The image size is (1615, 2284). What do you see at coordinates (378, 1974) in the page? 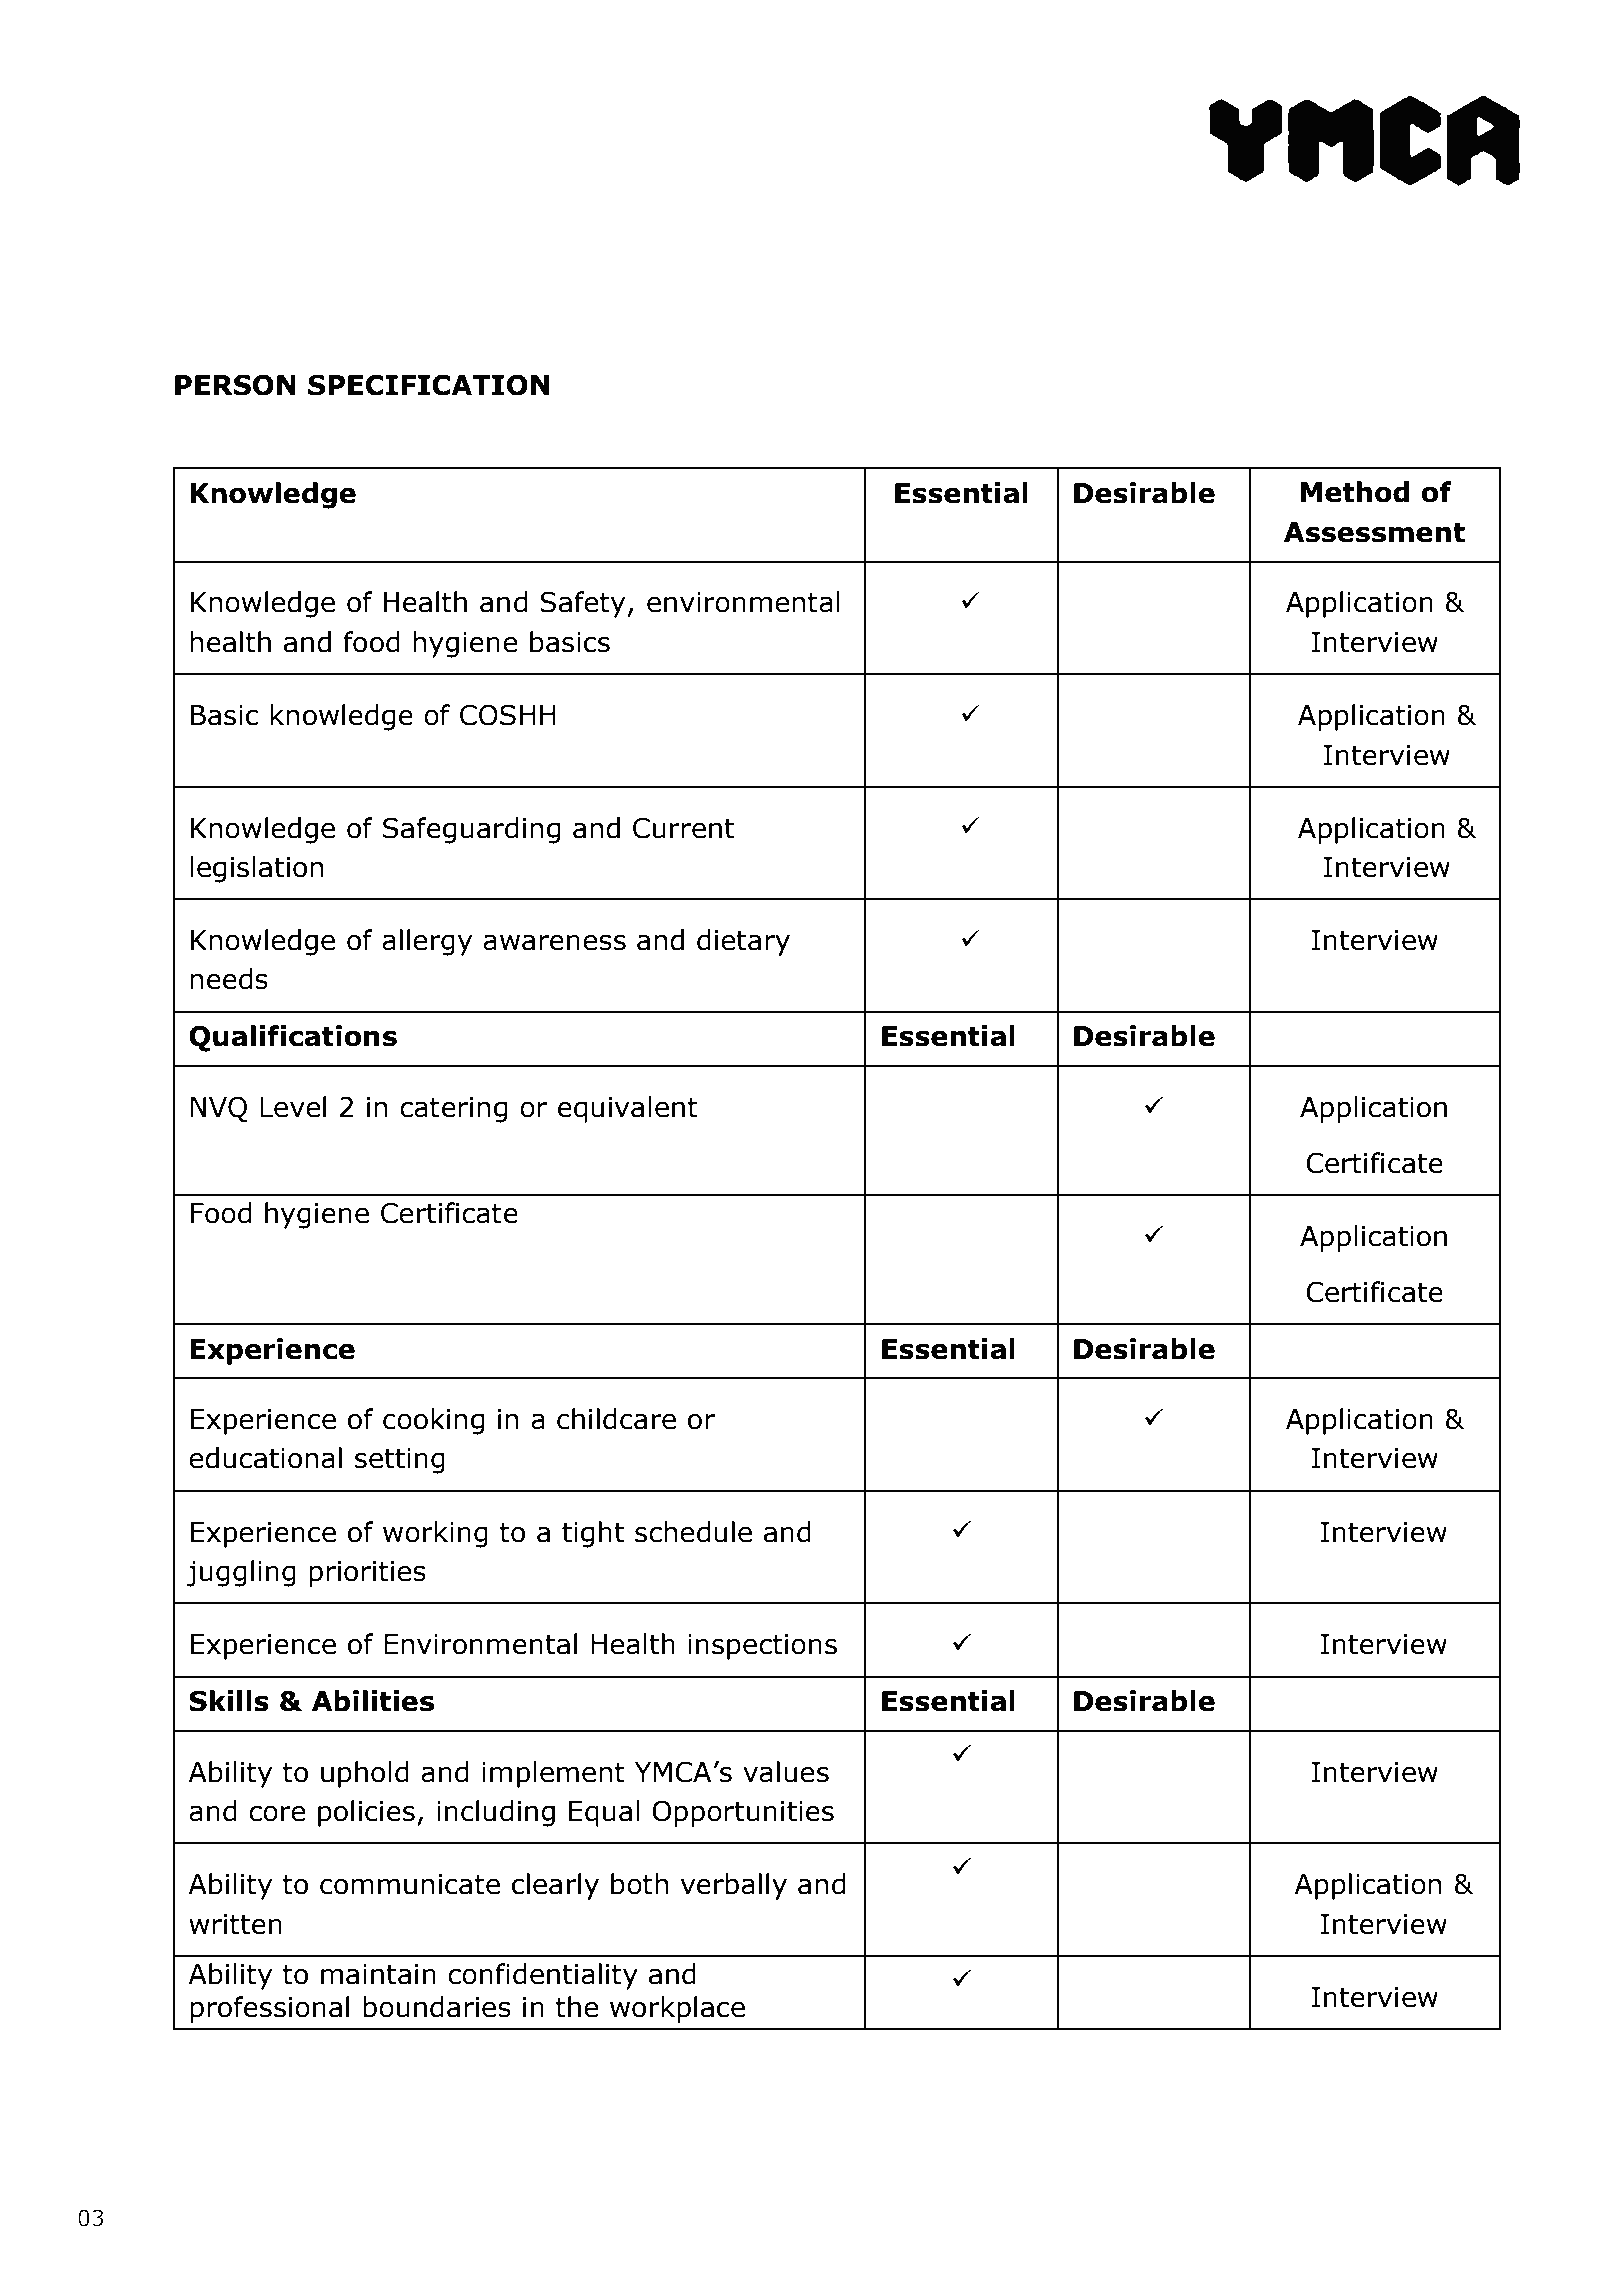
I see `maintain` at bounding box center [378, 1974].
